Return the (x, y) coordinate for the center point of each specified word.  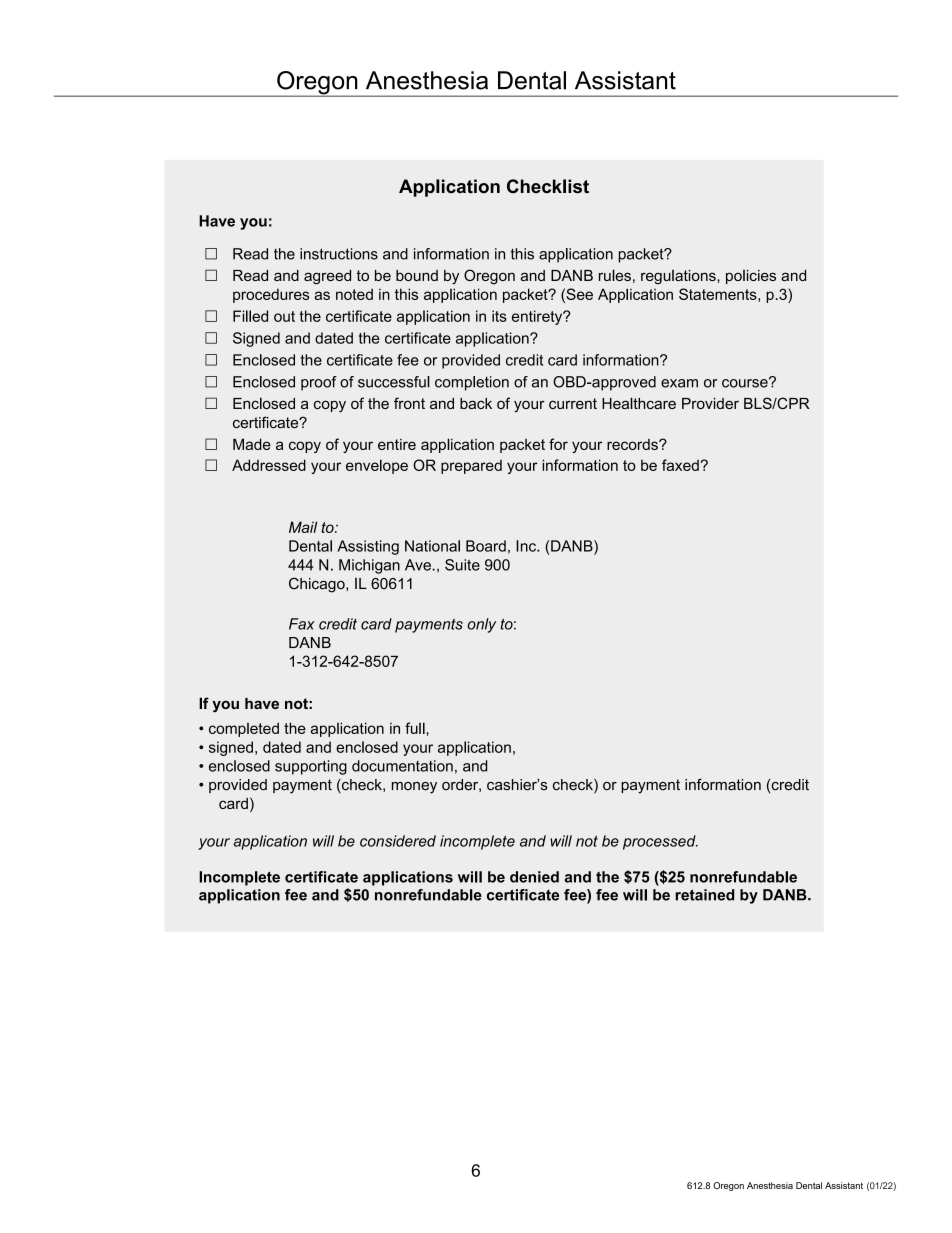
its (499, 316)
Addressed (269, 465)
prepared (471, 466)
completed (244, 729)
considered (398, 841)
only (481, 625)
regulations (679, 277)
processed (660, 842)
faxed (681, 465)
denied (534, 877)
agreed (327, 277)
